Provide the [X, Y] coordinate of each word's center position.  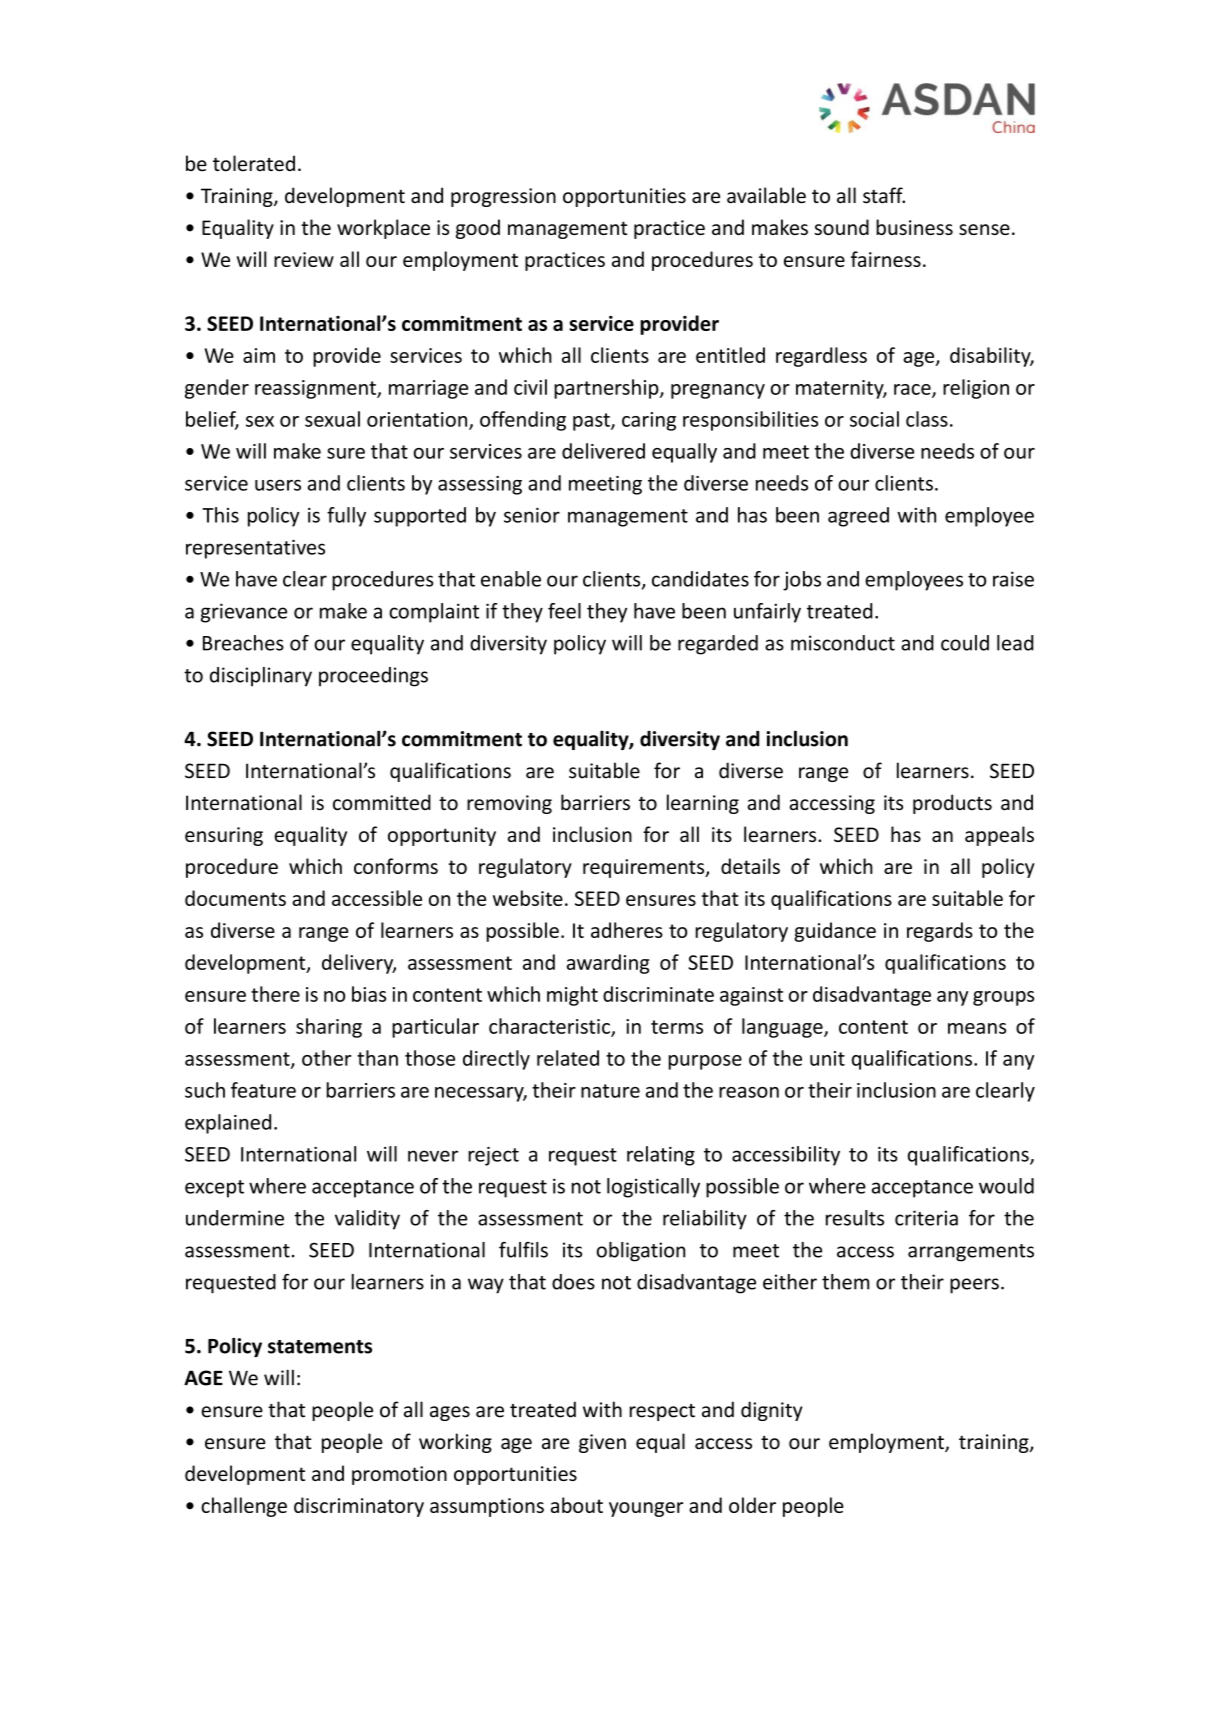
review [304, 259]
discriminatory [359, 1507]
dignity [772, 1411]
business [914, 227]
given [602, 1443]
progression [503, 197]
